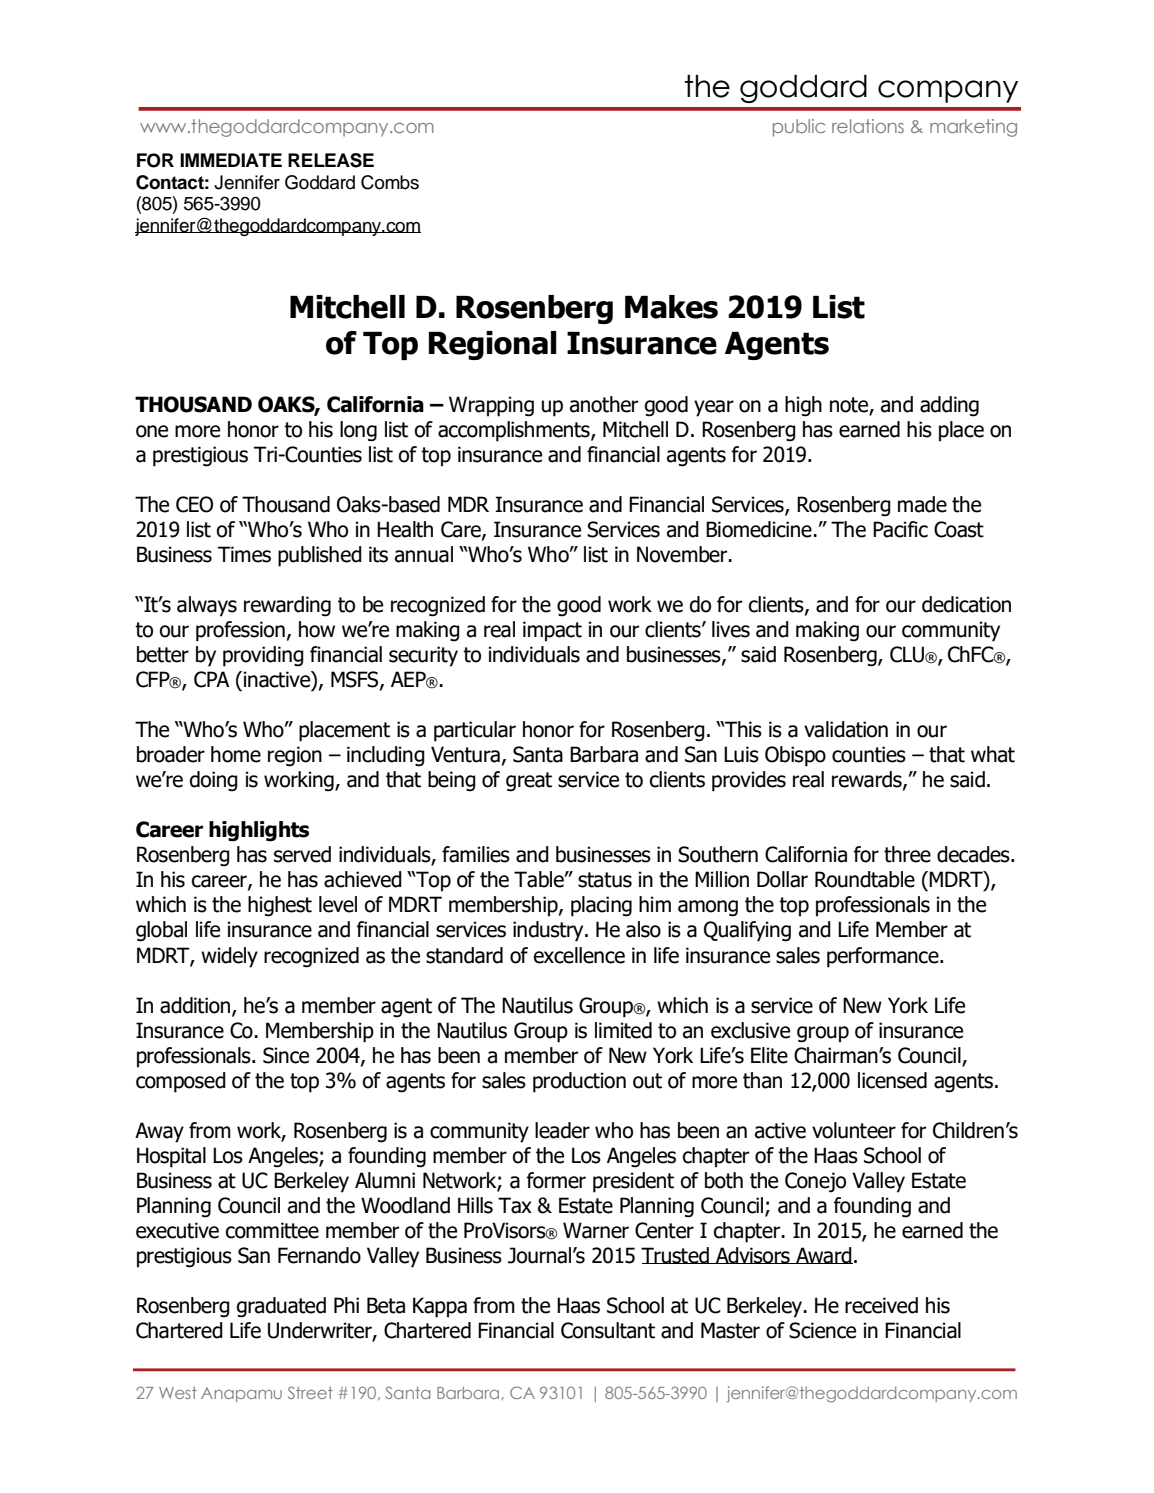 The height and width of the screenshot is (1493, 1154). What do you see at coordinates (529, 782) in the screenshot?
I see `great` at bounding box center [529, 782].
